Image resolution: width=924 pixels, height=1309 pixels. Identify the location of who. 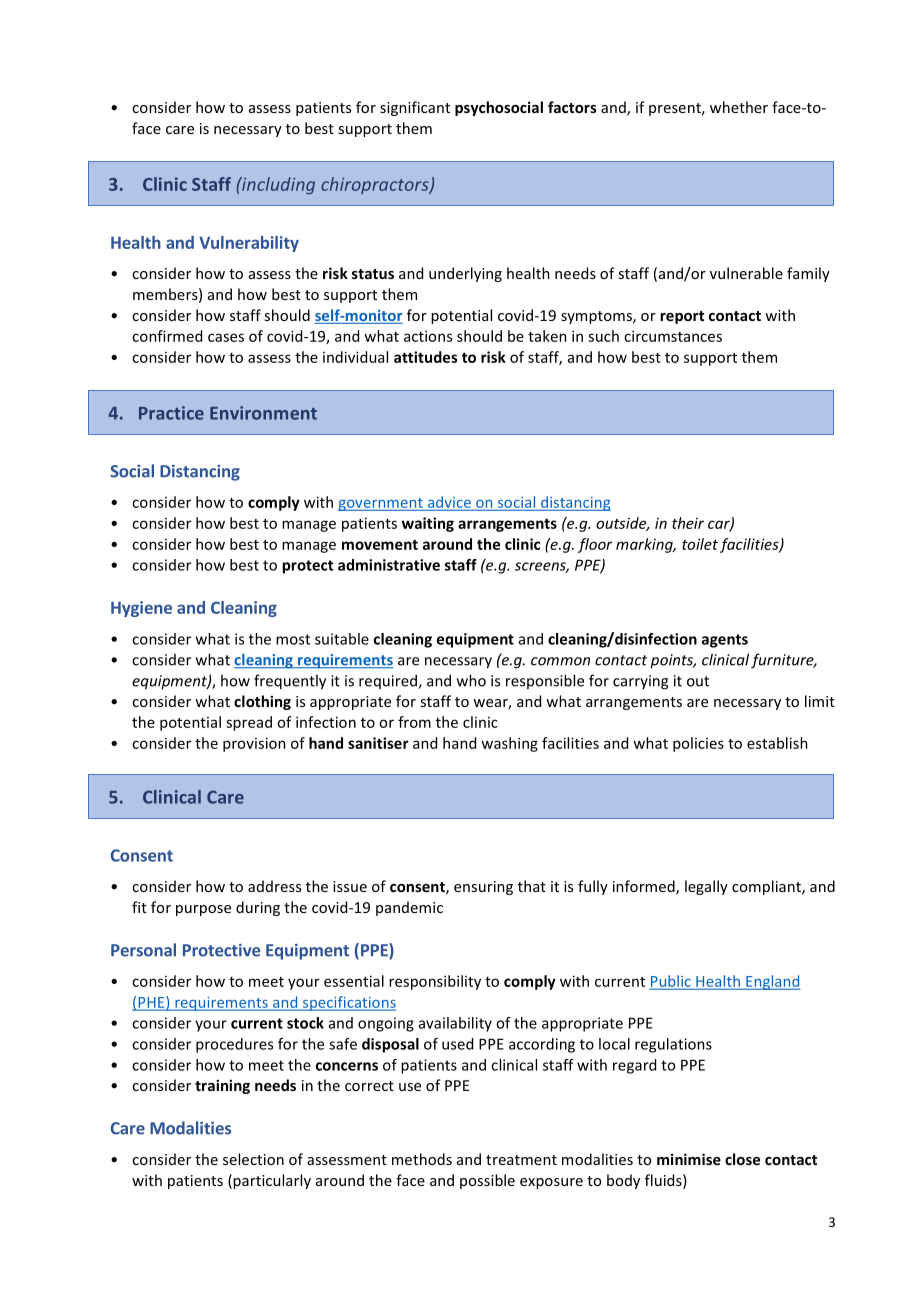
(471, 680).
